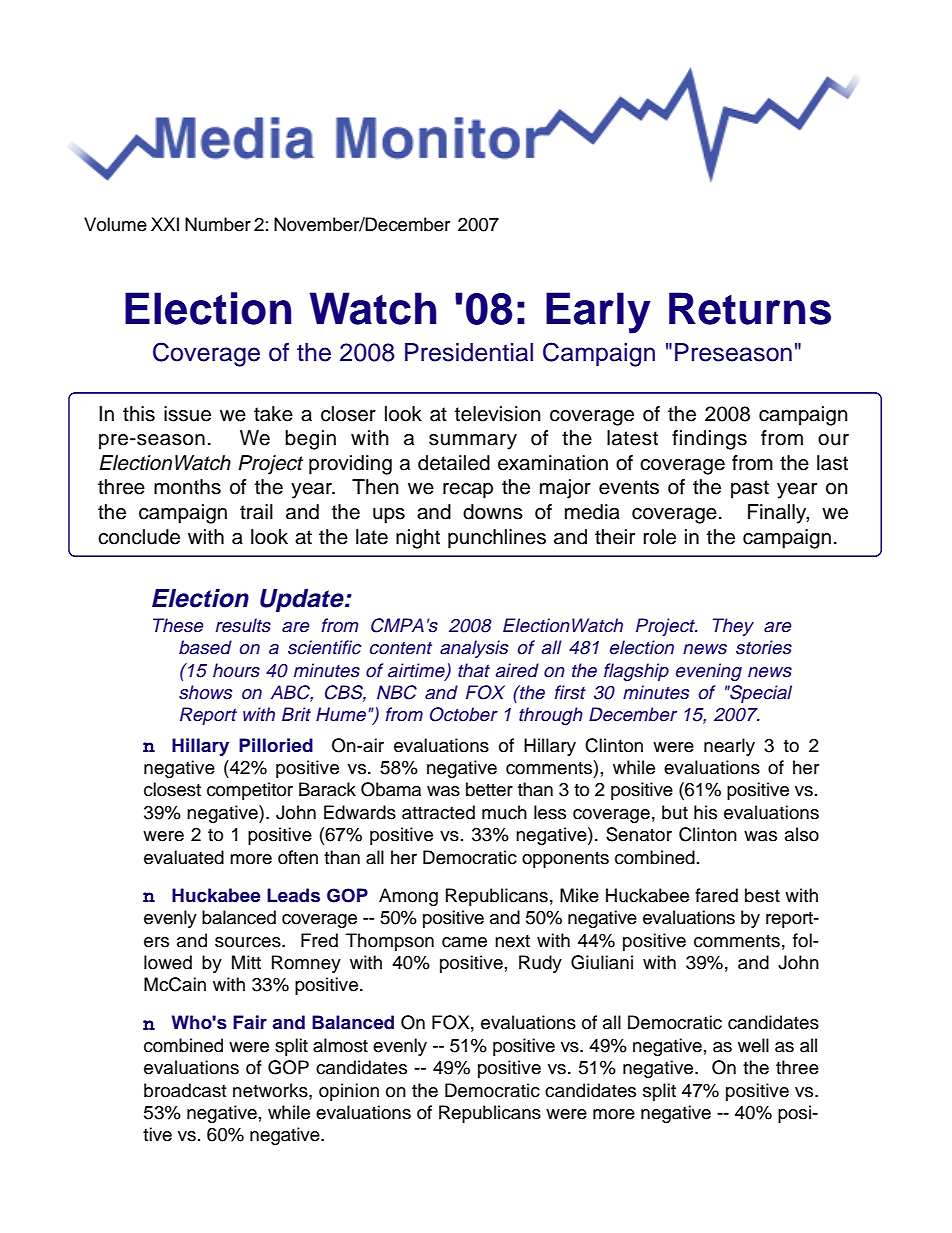 This screenshot has width=952, height=1233. I want to click on best, so click(762, 895).
